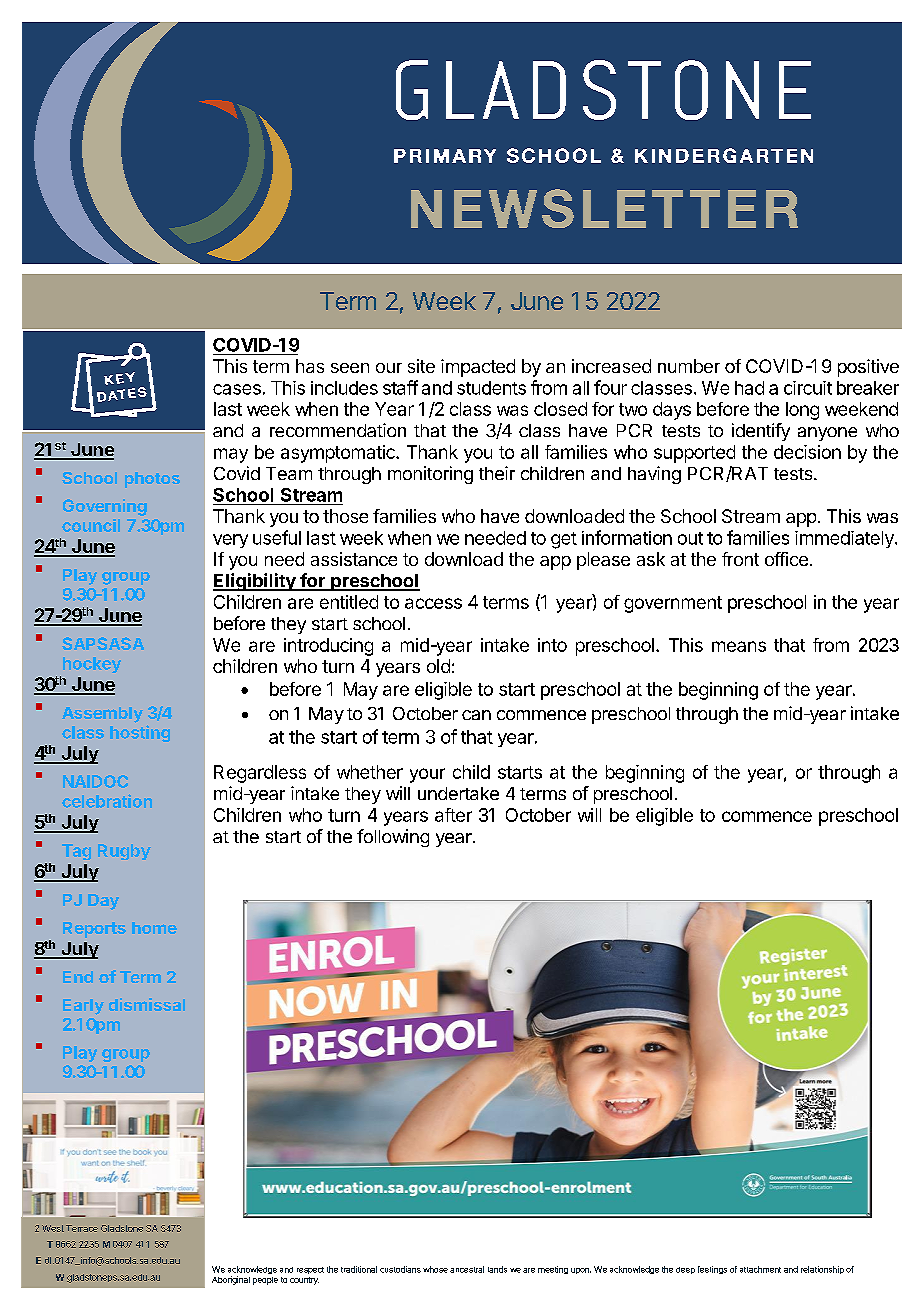 The width and height of the screenshot is (924, 1308). What do you see at coordinates (760, 1269) in the screenshot?
I see `attachment` at bounding box center [760, 1269].
